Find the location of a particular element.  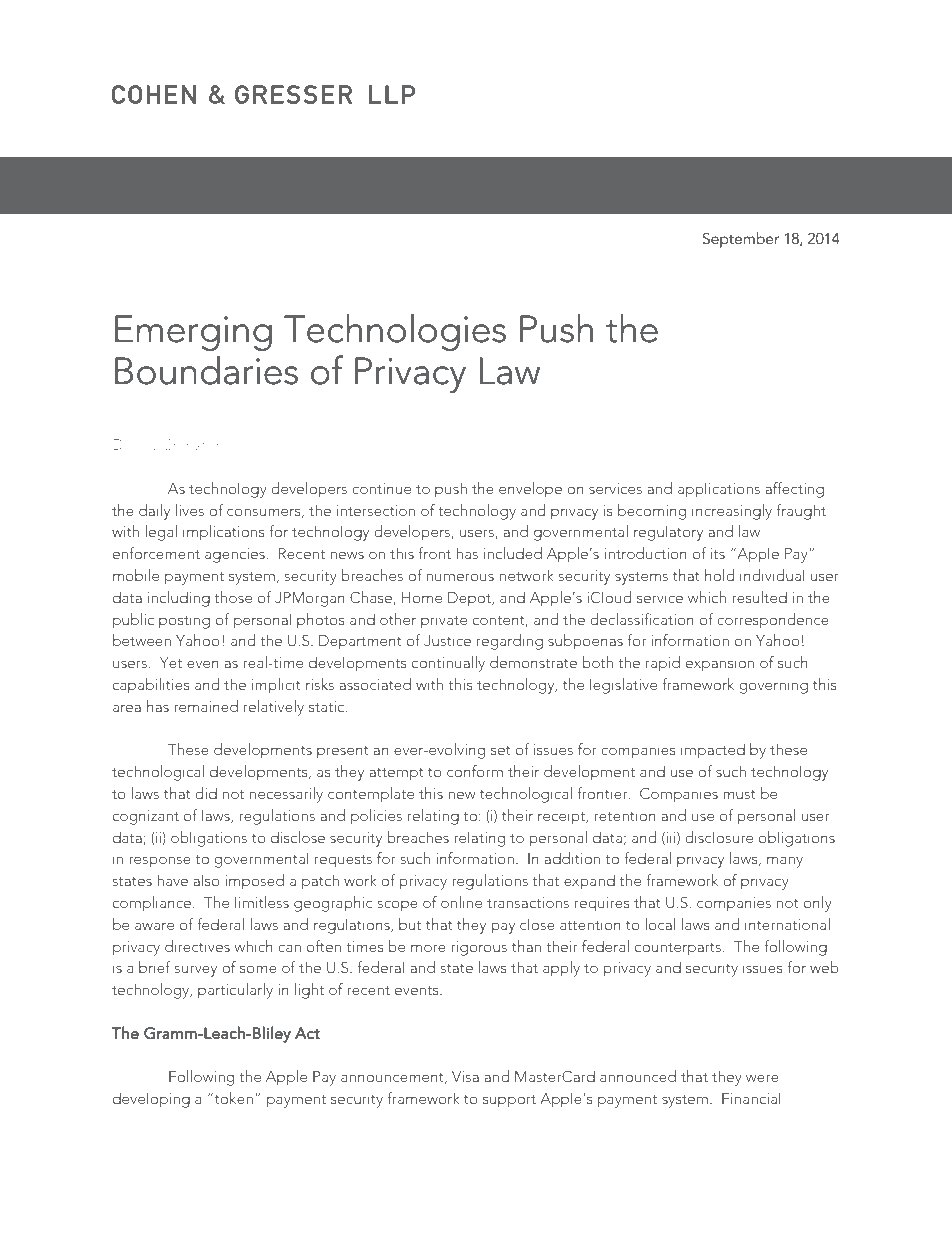

Yet is located at coordinates (171, 662).
